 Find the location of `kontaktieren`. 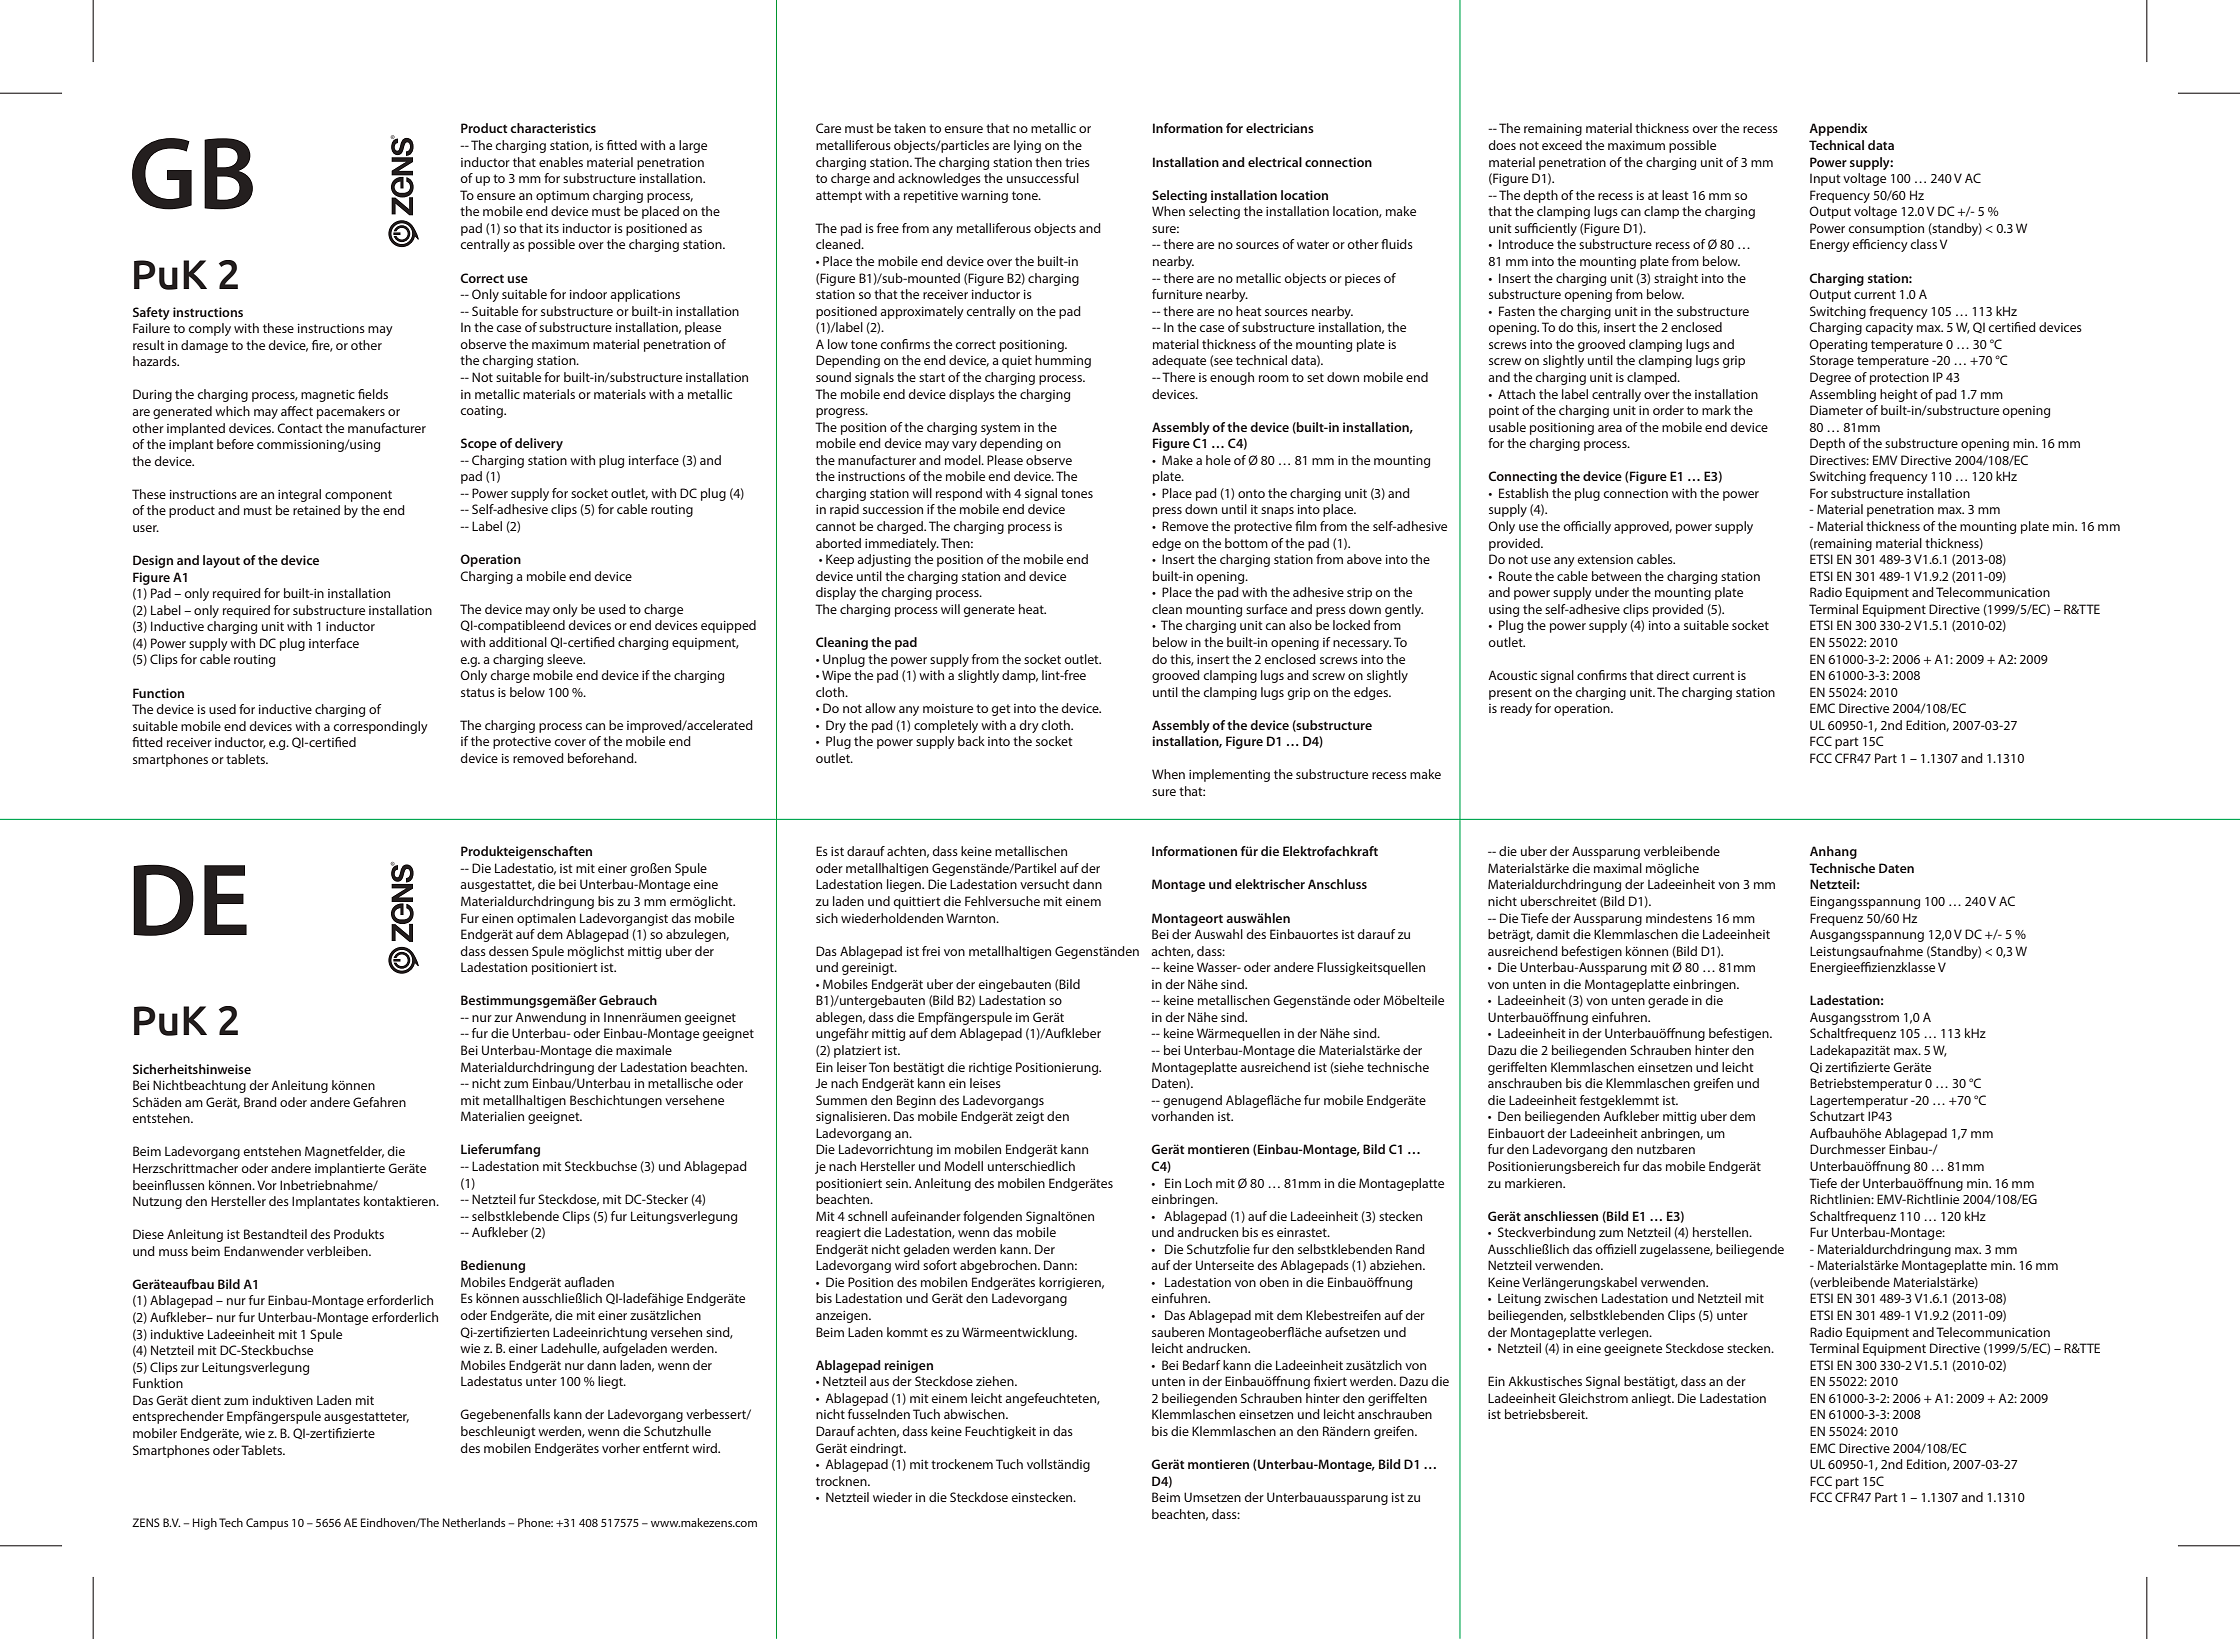

kontaktieren is located at coordinates (401, 1201).
